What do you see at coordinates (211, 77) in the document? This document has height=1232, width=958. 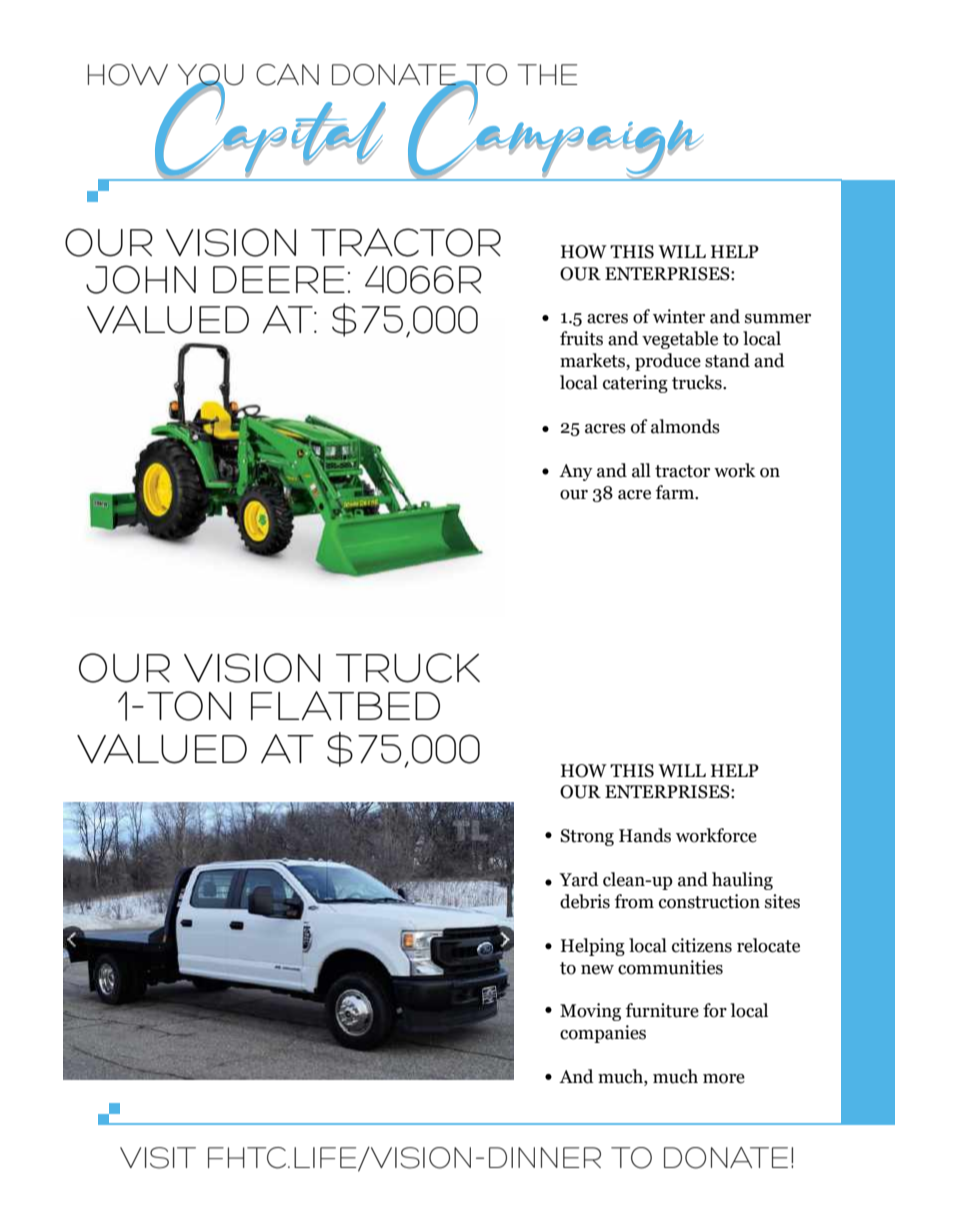 I see `YOU` at bounding box center [211, 77].
